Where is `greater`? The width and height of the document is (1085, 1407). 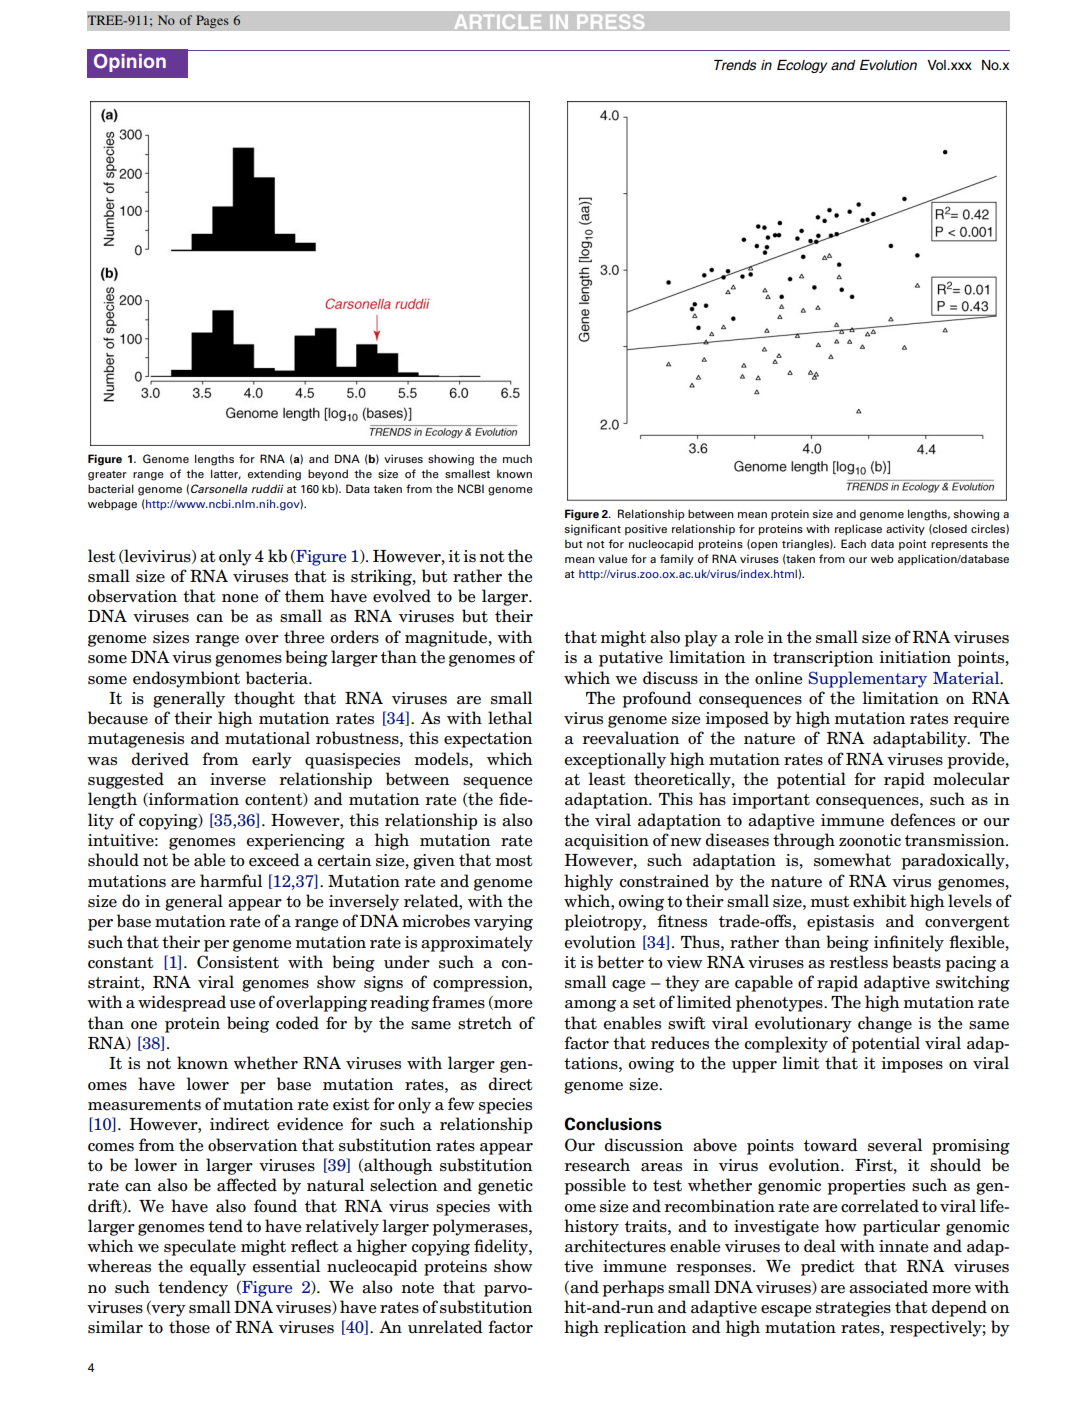 greater is located at coordinates (107, 476).
